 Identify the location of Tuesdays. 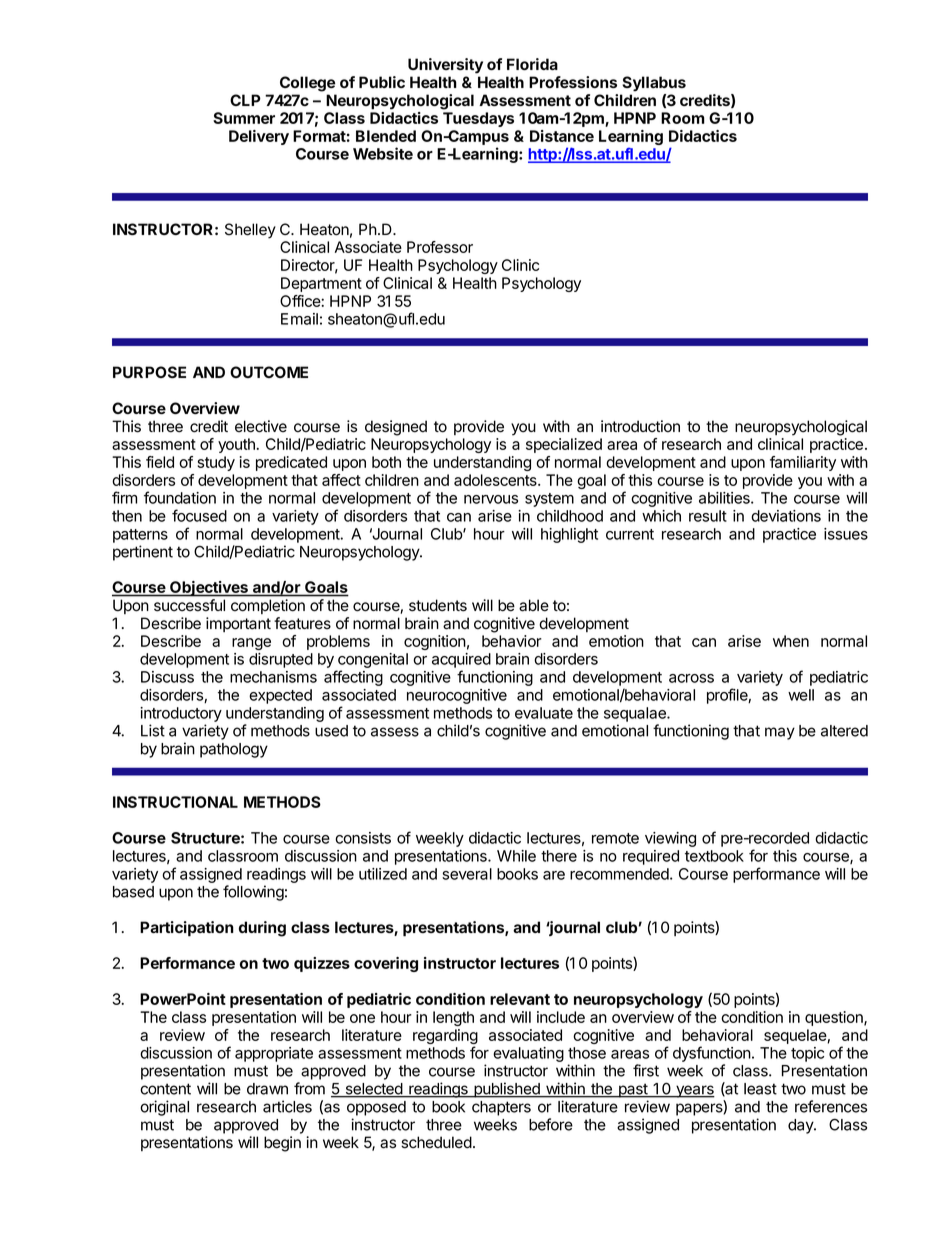
(478, 119).
